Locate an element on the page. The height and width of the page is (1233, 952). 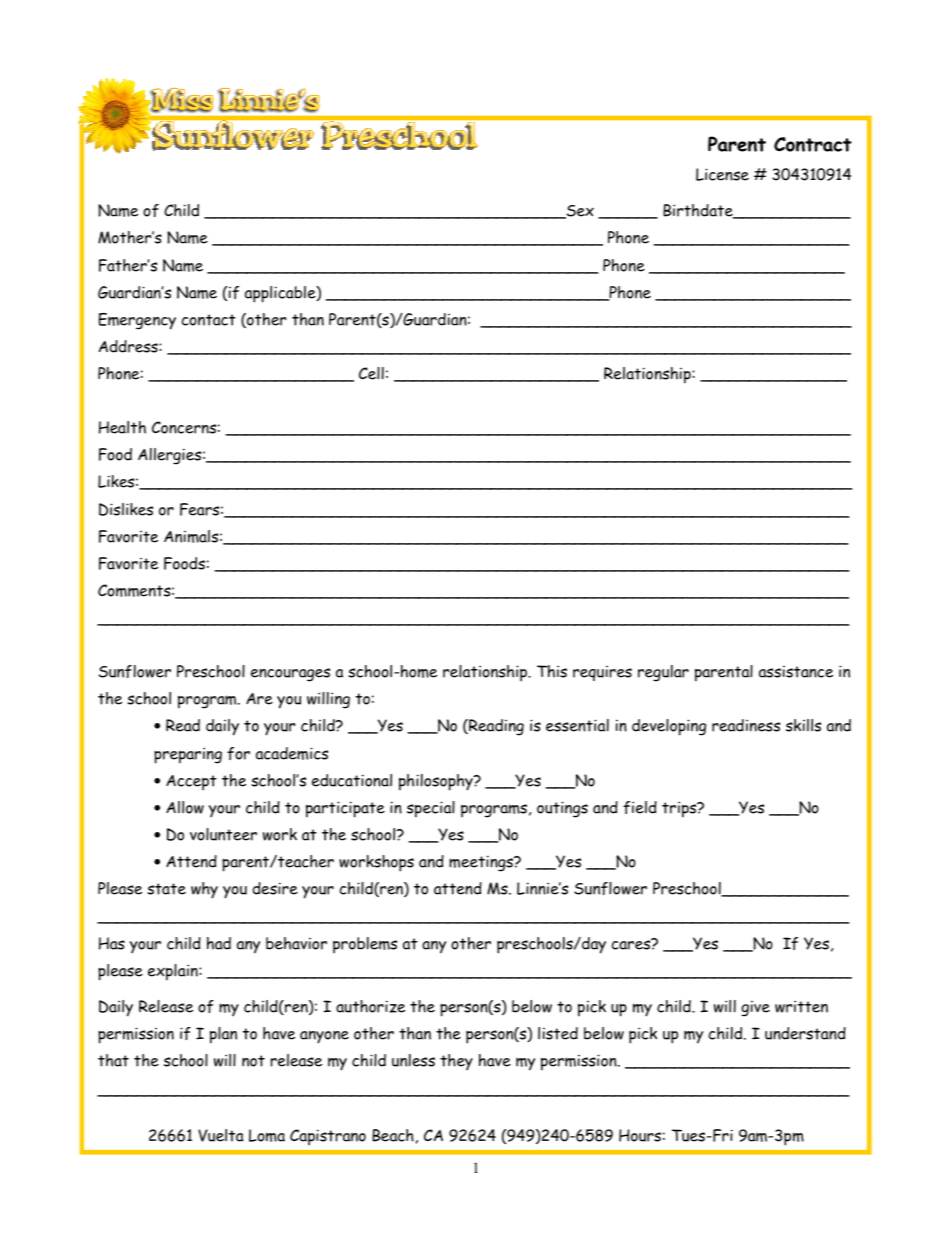
Allow is located at coordinates (185, 807).
